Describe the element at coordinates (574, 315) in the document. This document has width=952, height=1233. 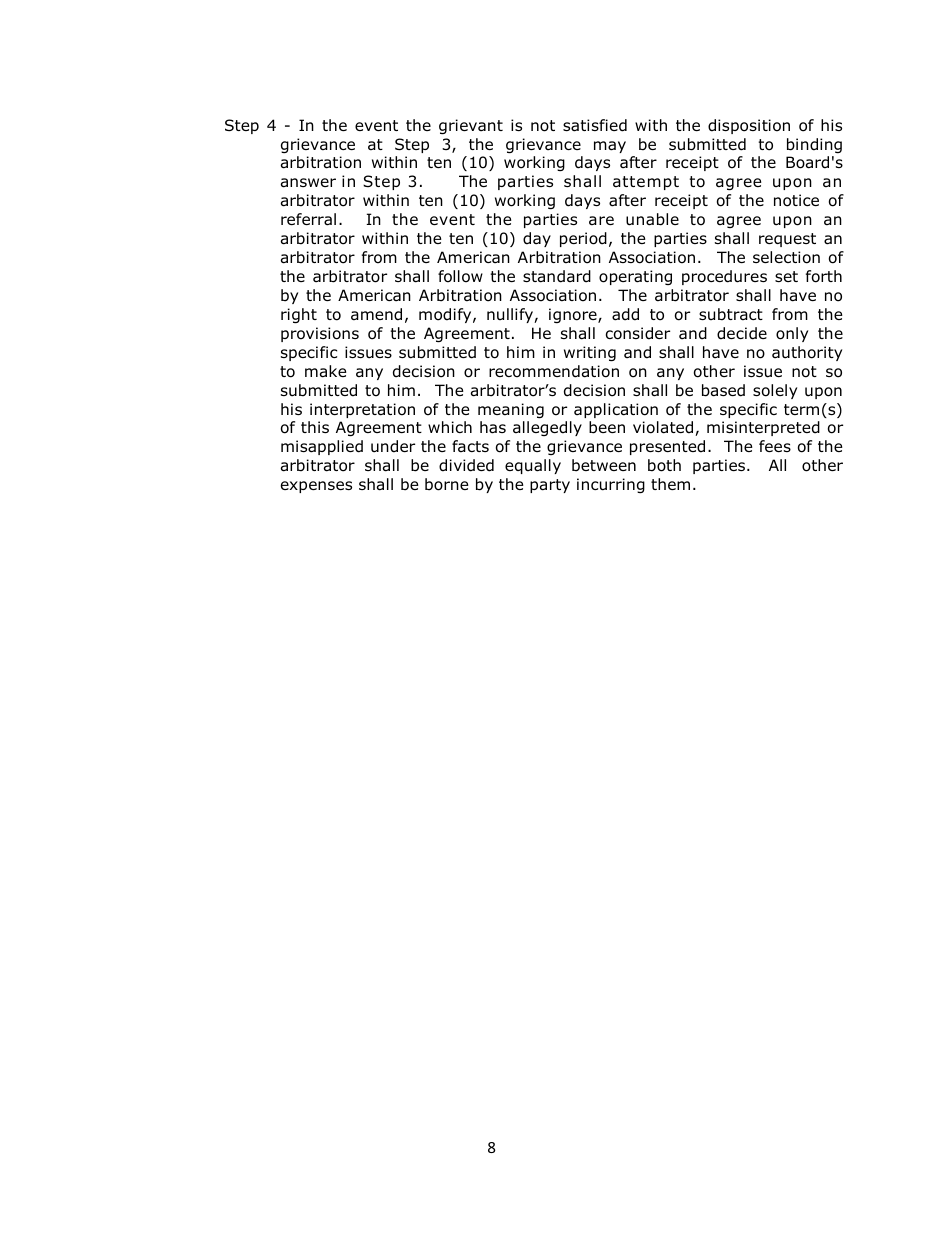
I see `ignore` at that location.
